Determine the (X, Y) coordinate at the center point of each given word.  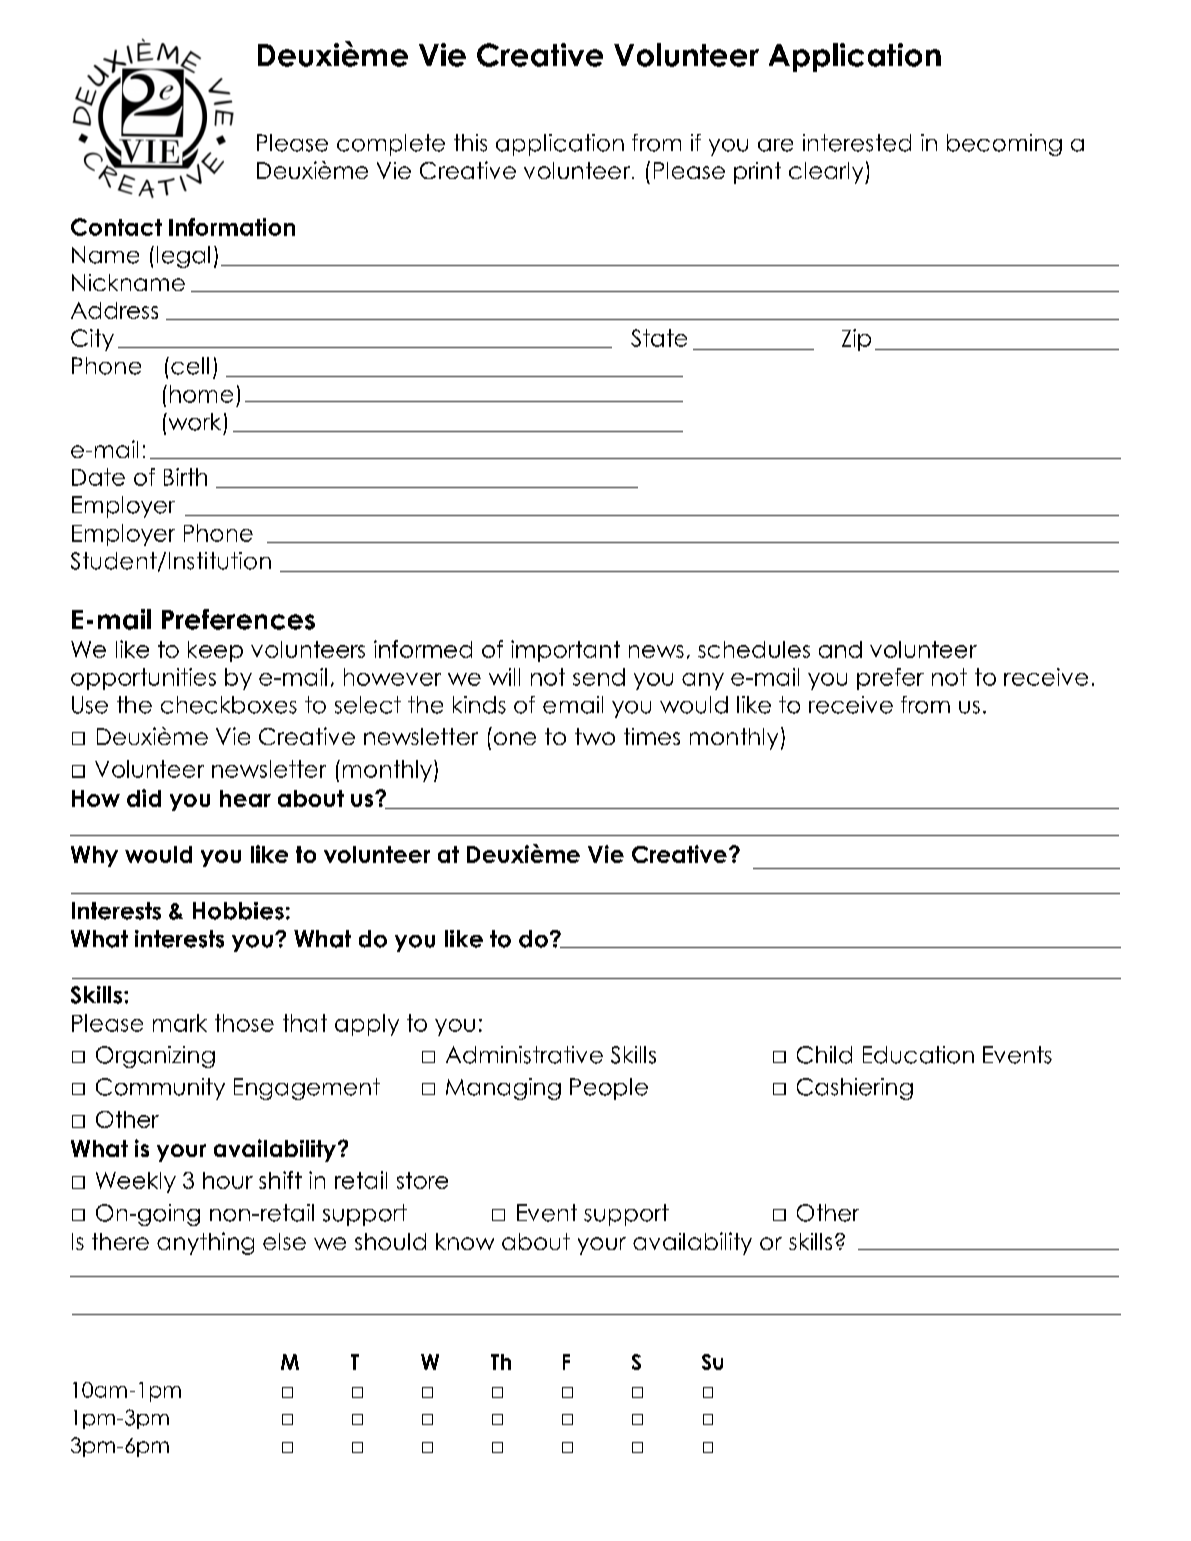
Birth (185, 477)
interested (857, 143)
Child (824, 1055)
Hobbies (238, 911)
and (840, 649)
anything (205, 1243)
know (465, 1241)
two (595, 736)
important (565, 651)
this (470, 143)
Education (918, 1055)
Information (232, 227)
